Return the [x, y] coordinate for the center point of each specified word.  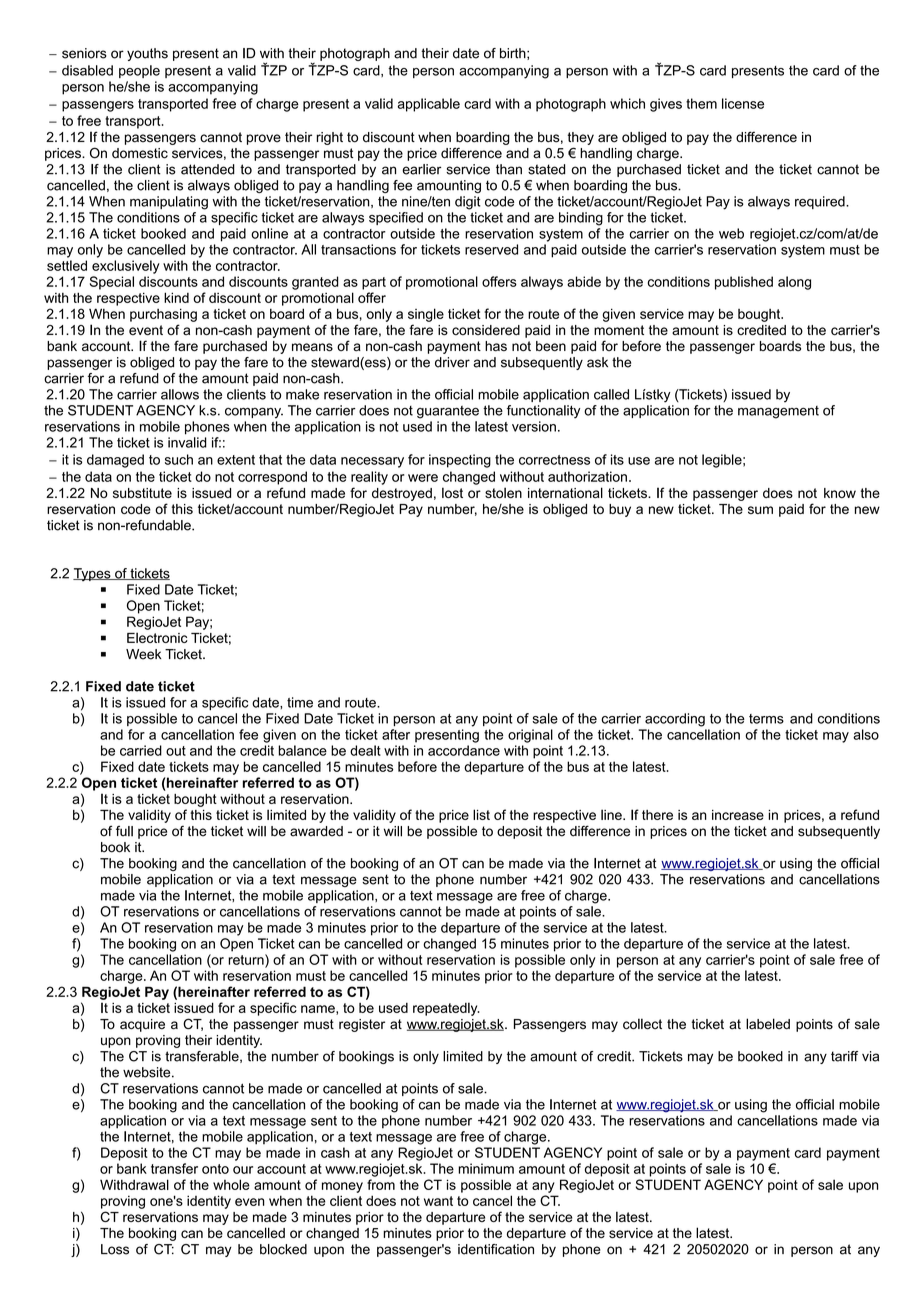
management [778, 412]
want [438, 1201]
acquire [142, 1025]
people [139, 71]
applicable [429, 105]
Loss [115, 1249]
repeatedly [446, 1009]
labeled [768, 1024]
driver [452, 362]
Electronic [157, 637]
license [743, 103]
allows [180, 394]
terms [766, 719]
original [530, 736]
